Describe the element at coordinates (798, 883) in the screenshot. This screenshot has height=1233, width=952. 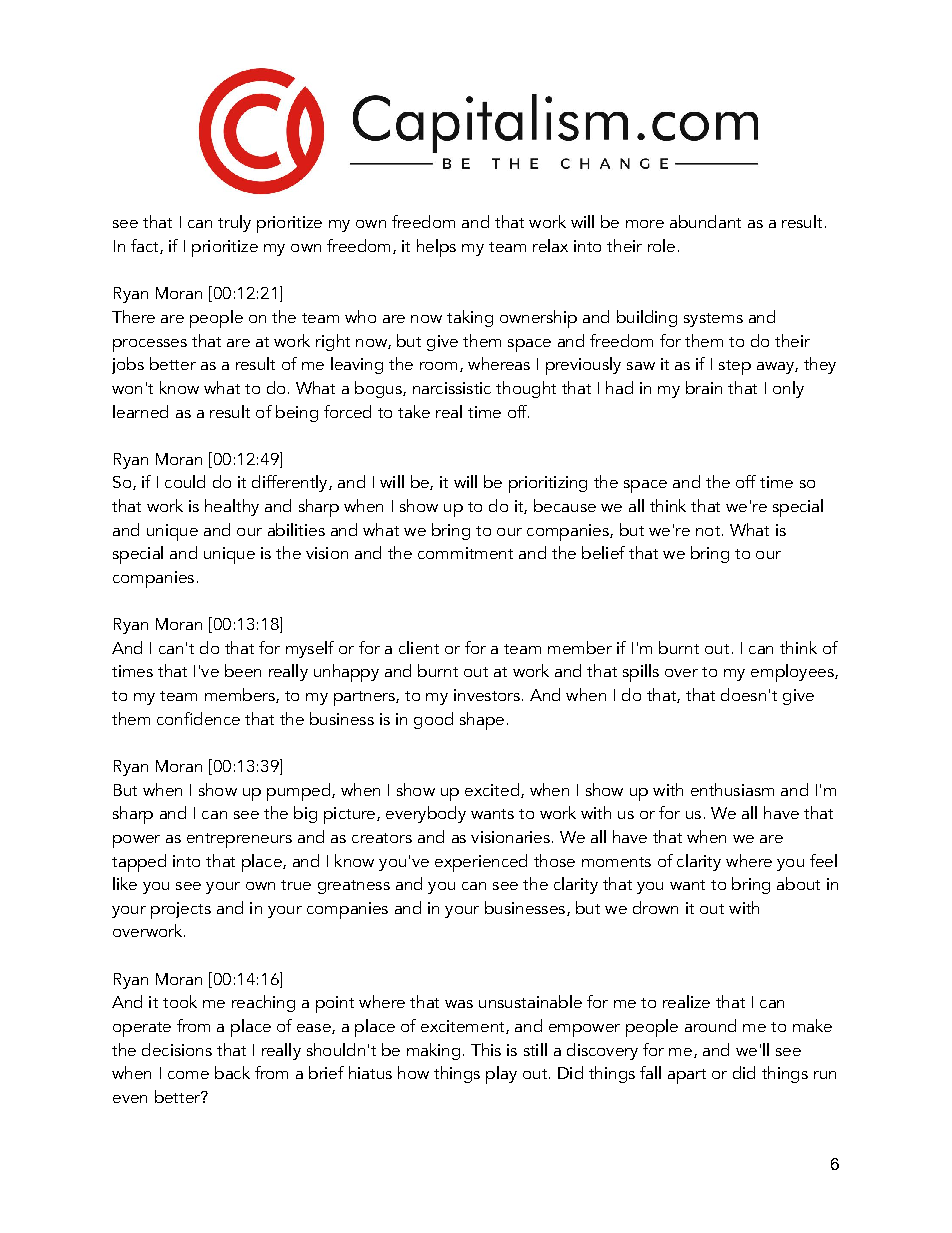
I see `about` at that location.
